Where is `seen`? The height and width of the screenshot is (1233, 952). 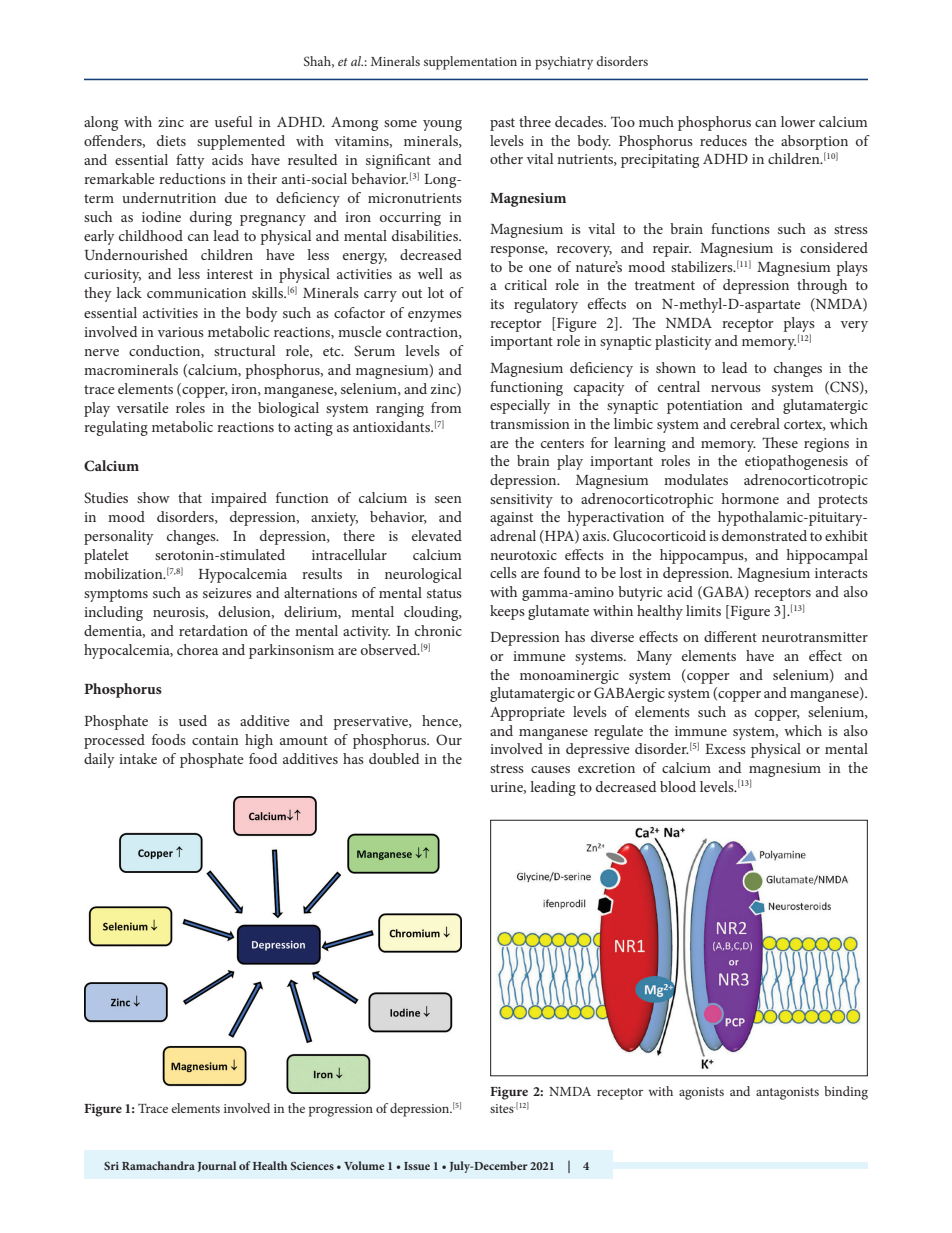
seen is located at coordinates (448, 499).
